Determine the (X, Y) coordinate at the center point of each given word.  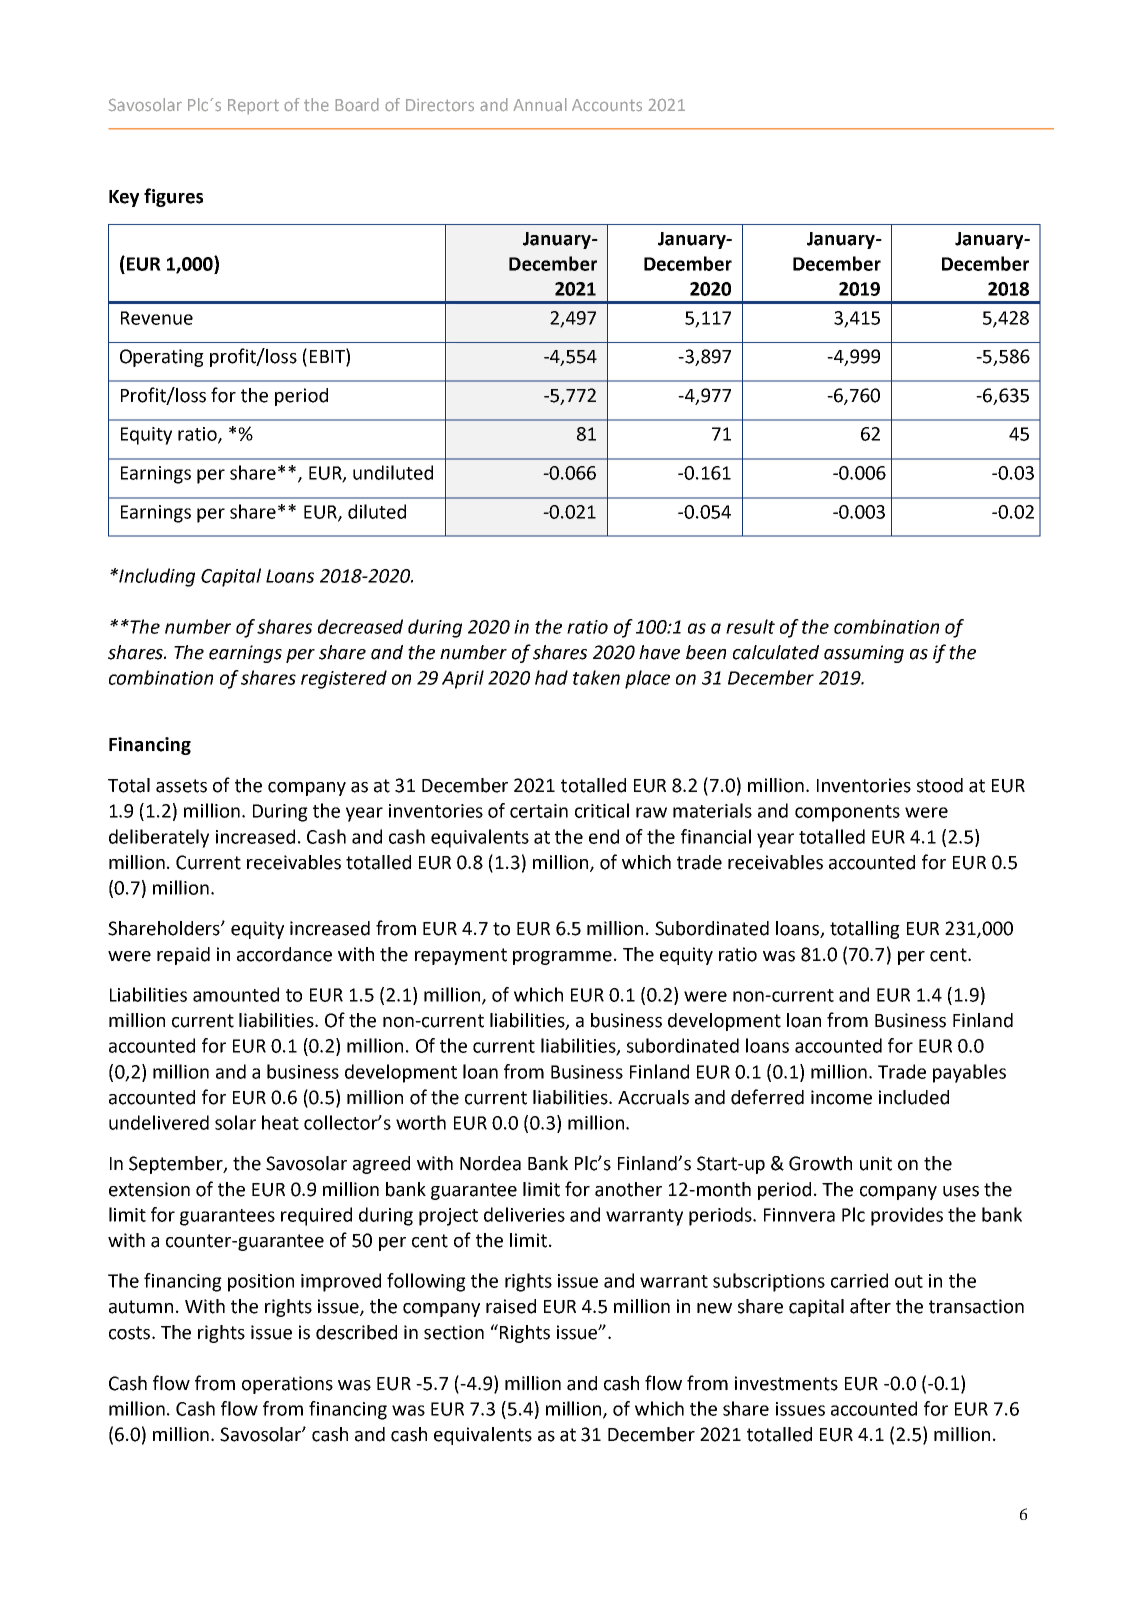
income (841, 1097)
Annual (540, 104)
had (551, 677)
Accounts (607, 105)
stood (940, 785)
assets (181, 786)
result (750, 626)
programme (562, 958)
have (659, 652)
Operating (162, 358)
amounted (236, 994)
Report (253, 106)
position (261, 1283)
